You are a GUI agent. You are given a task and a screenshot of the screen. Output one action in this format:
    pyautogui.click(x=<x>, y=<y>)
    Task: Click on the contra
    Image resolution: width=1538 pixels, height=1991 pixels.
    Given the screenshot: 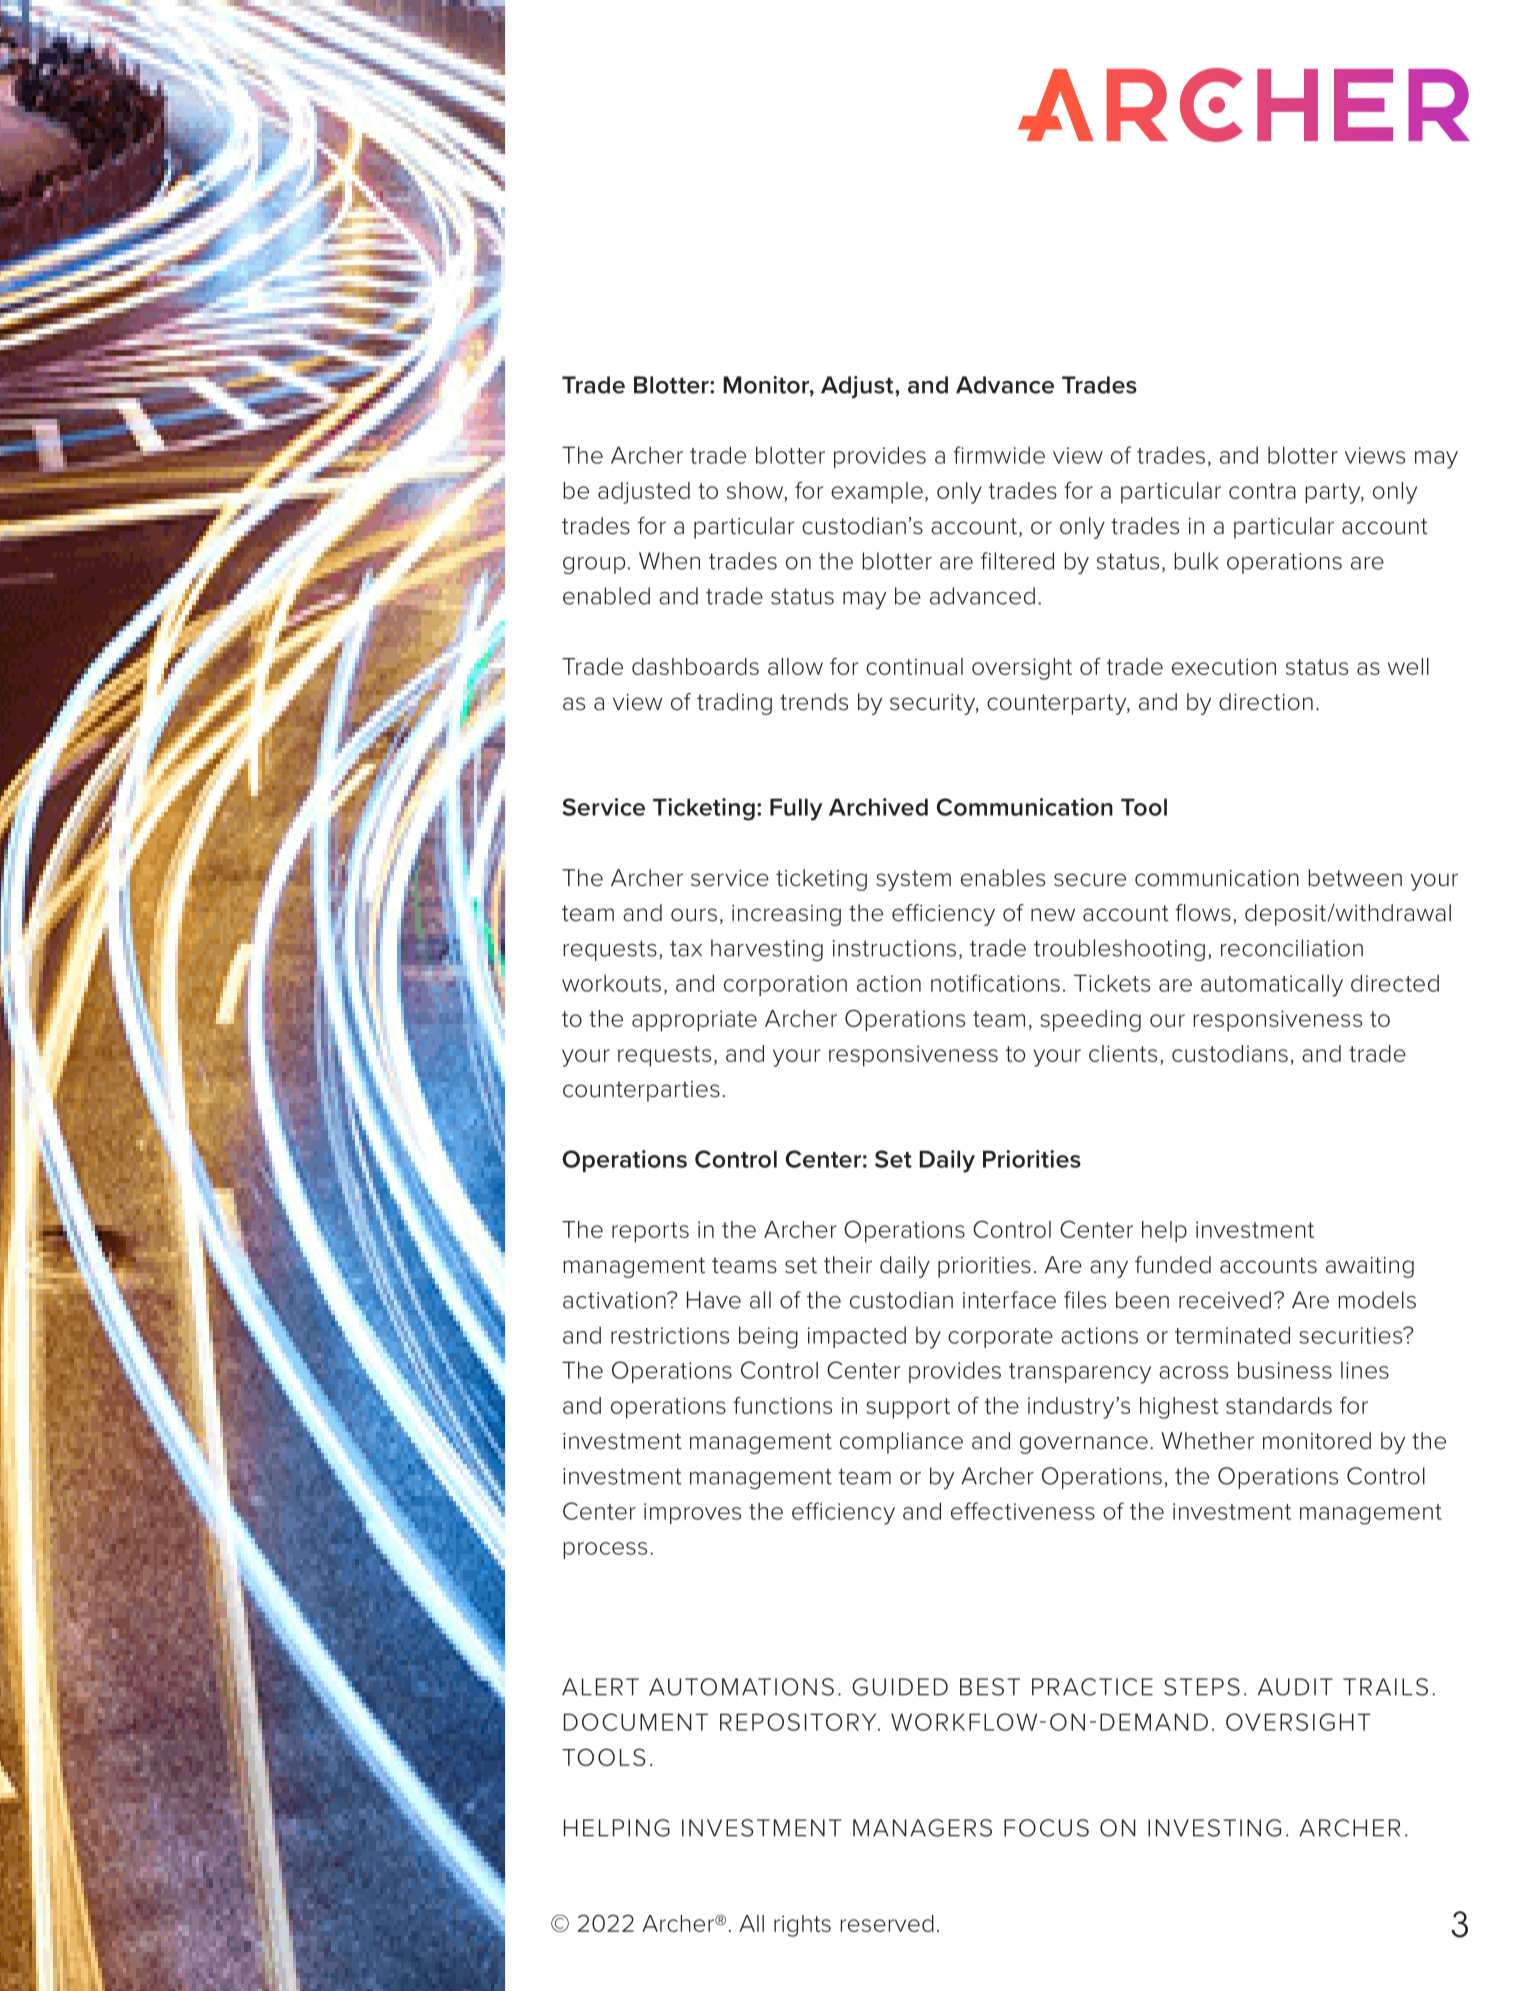 What is the action you would take?
    pyautogui.click(x=1262, y=491)
